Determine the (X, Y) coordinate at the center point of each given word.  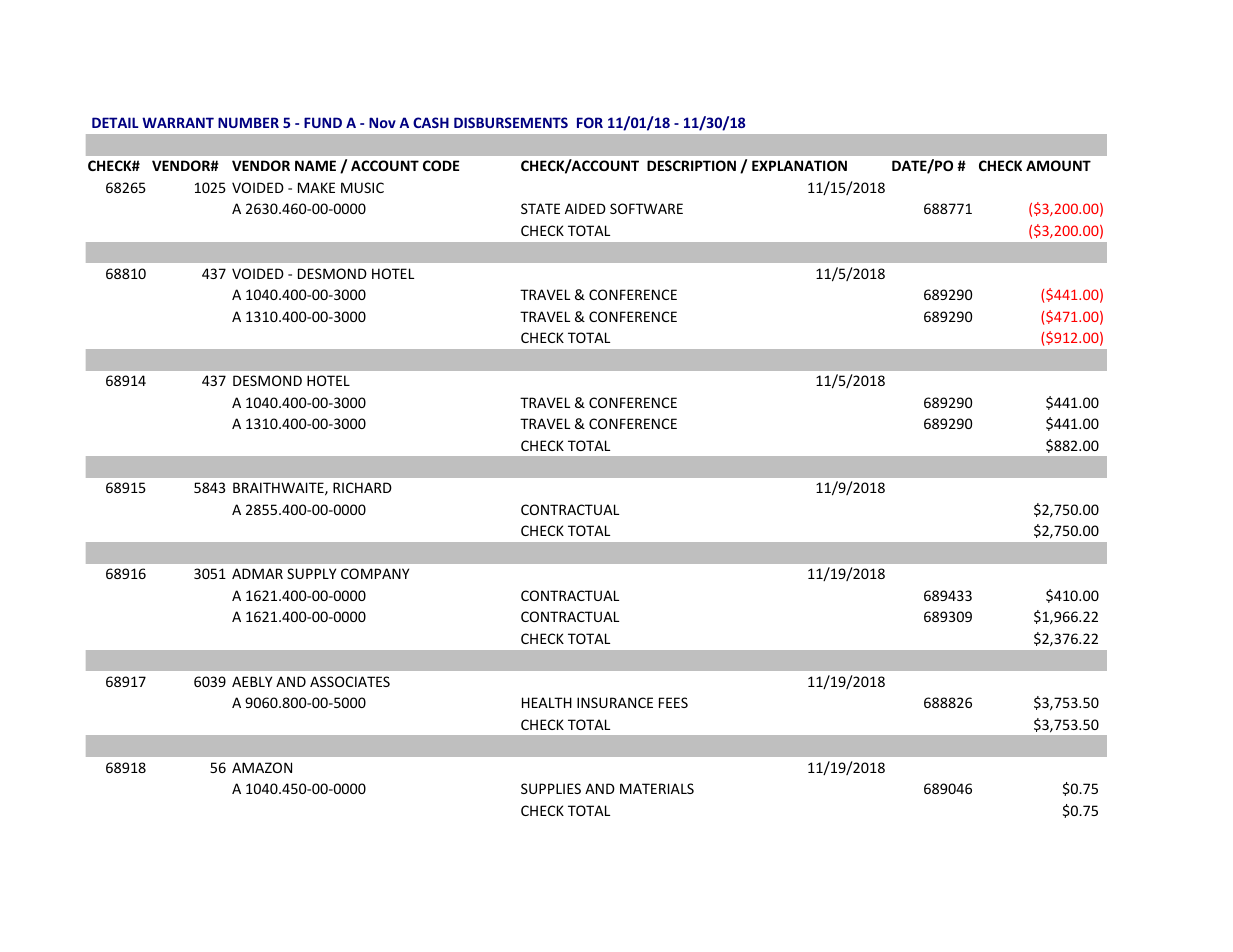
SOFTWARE (646, 208)
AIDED (585, 208)
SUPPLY (311, 573)
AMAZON (262, 767)
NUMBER (248, 122)
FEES (673, 702)
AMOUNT (1058, 165)
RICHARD (362, 487)
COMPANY (375, 573)
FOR (590, 122)
